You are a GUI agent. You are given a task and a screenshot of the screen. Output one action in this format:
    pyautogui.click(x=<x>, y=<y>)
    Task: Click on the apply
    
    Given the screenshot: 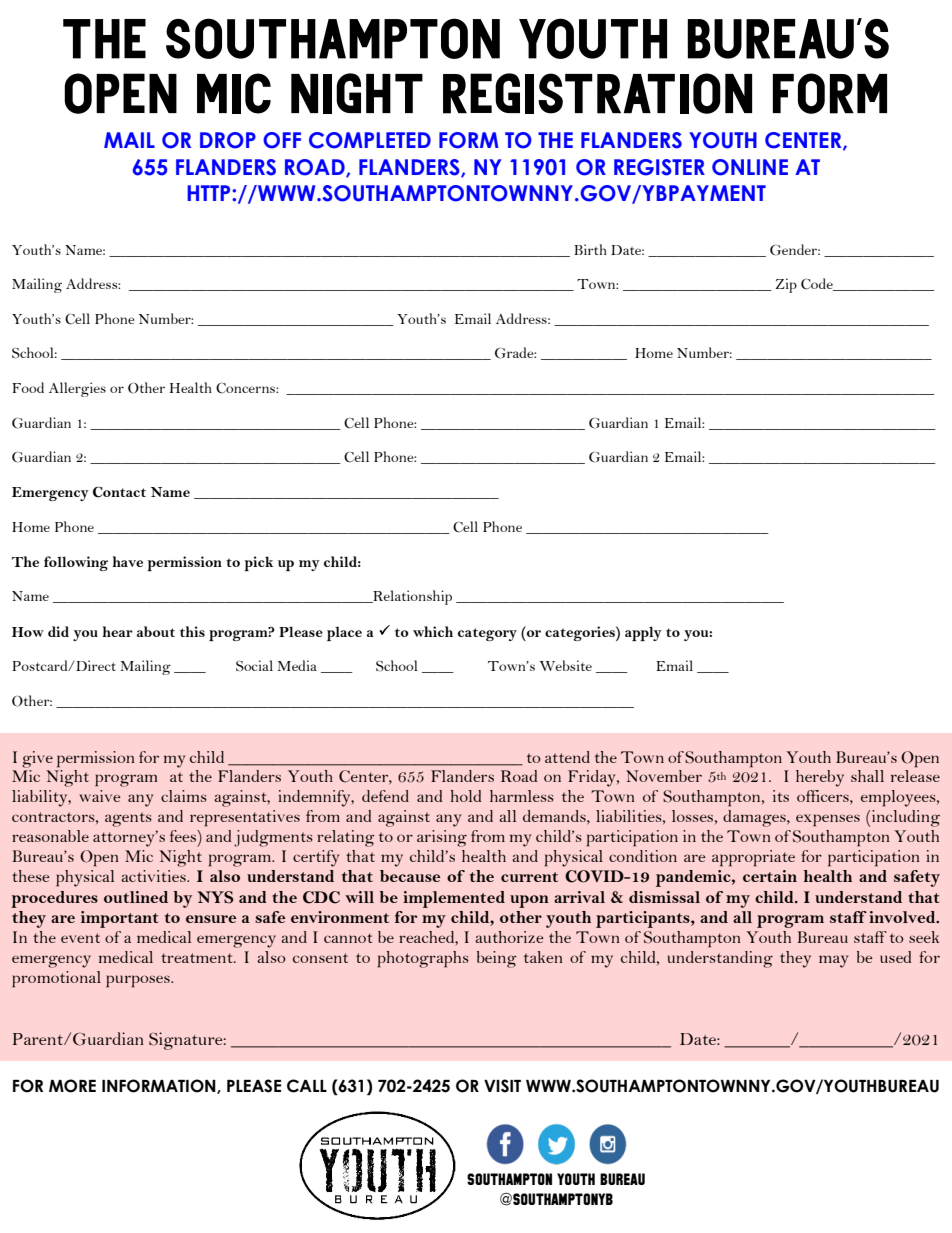 What is the action you would take?
    pyautogui.click(x=643, y=633)
